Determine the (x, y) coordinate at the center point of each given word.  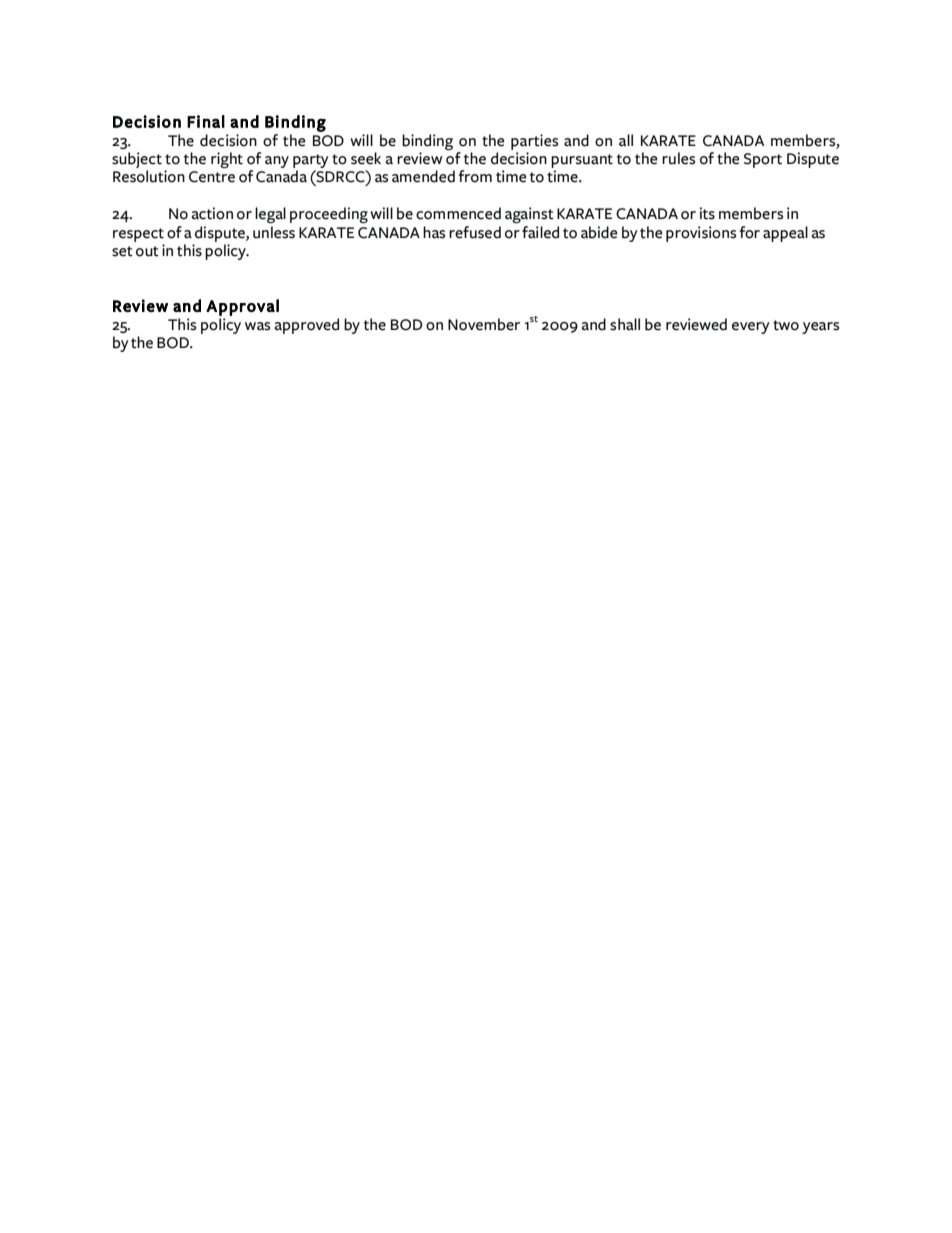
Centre (212, 177)
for (750, 232)
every (751, 328)
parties (534, 142)
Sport (763, 160)
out (147, 251)
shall (625, 324)
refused (475, 232)
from (475, 176)
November (484, 324)
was (257, 326)
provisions (701, 234)
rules (678, 158)
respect (138, 235)
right (227, 160)
